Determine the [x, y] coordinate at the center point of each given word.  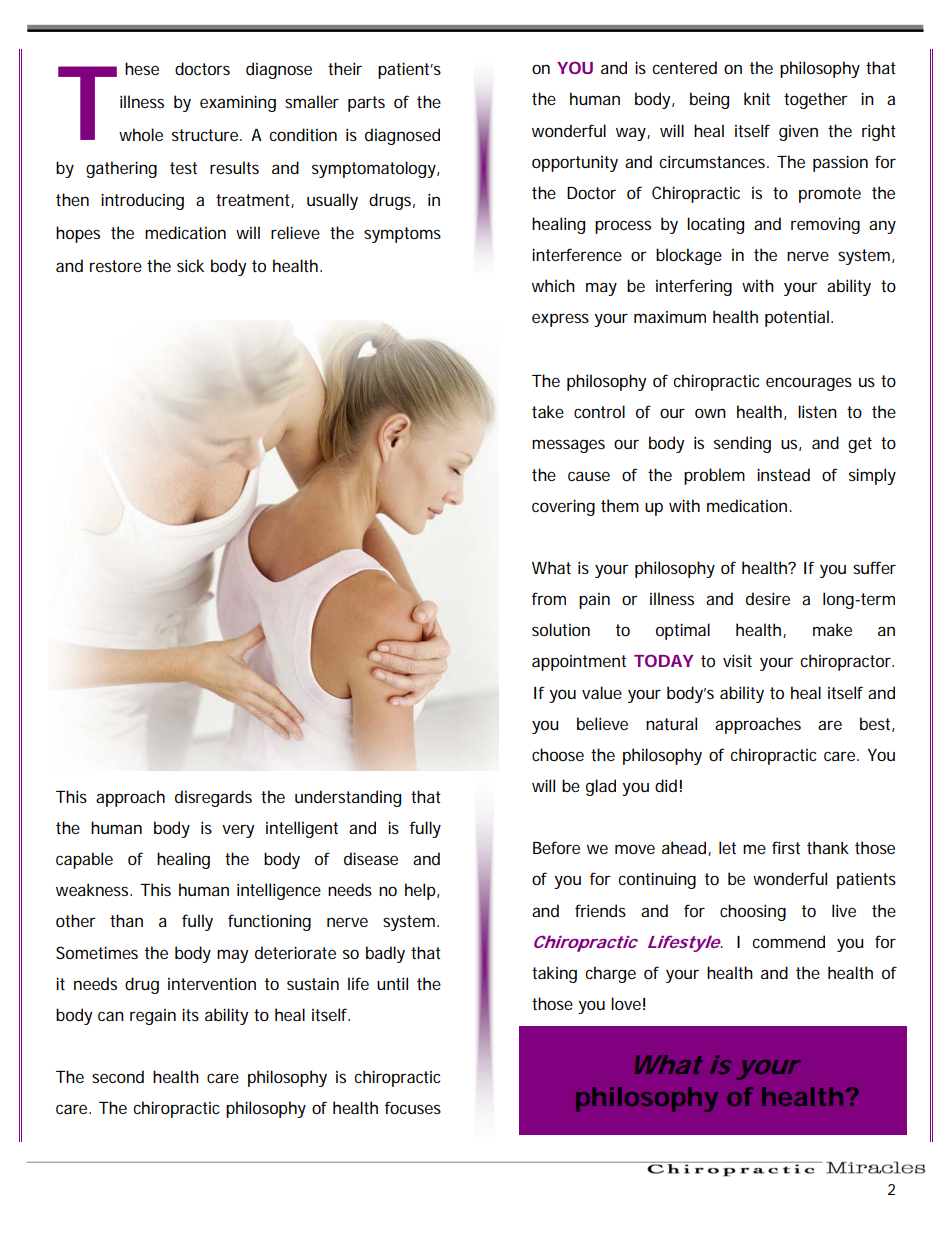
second [118, 1076]
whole [141, 134]
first [786, 847]
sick [190, 265]
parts [366, 104]
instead [783, 474]
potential [797, 318]
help [421, 891]
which [553, 285]
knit [757, 98]
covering [563, 507]
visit [737, 660]
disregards [213, 798]
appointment [579, 663]
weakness [94, 889]
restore [116, 266]
